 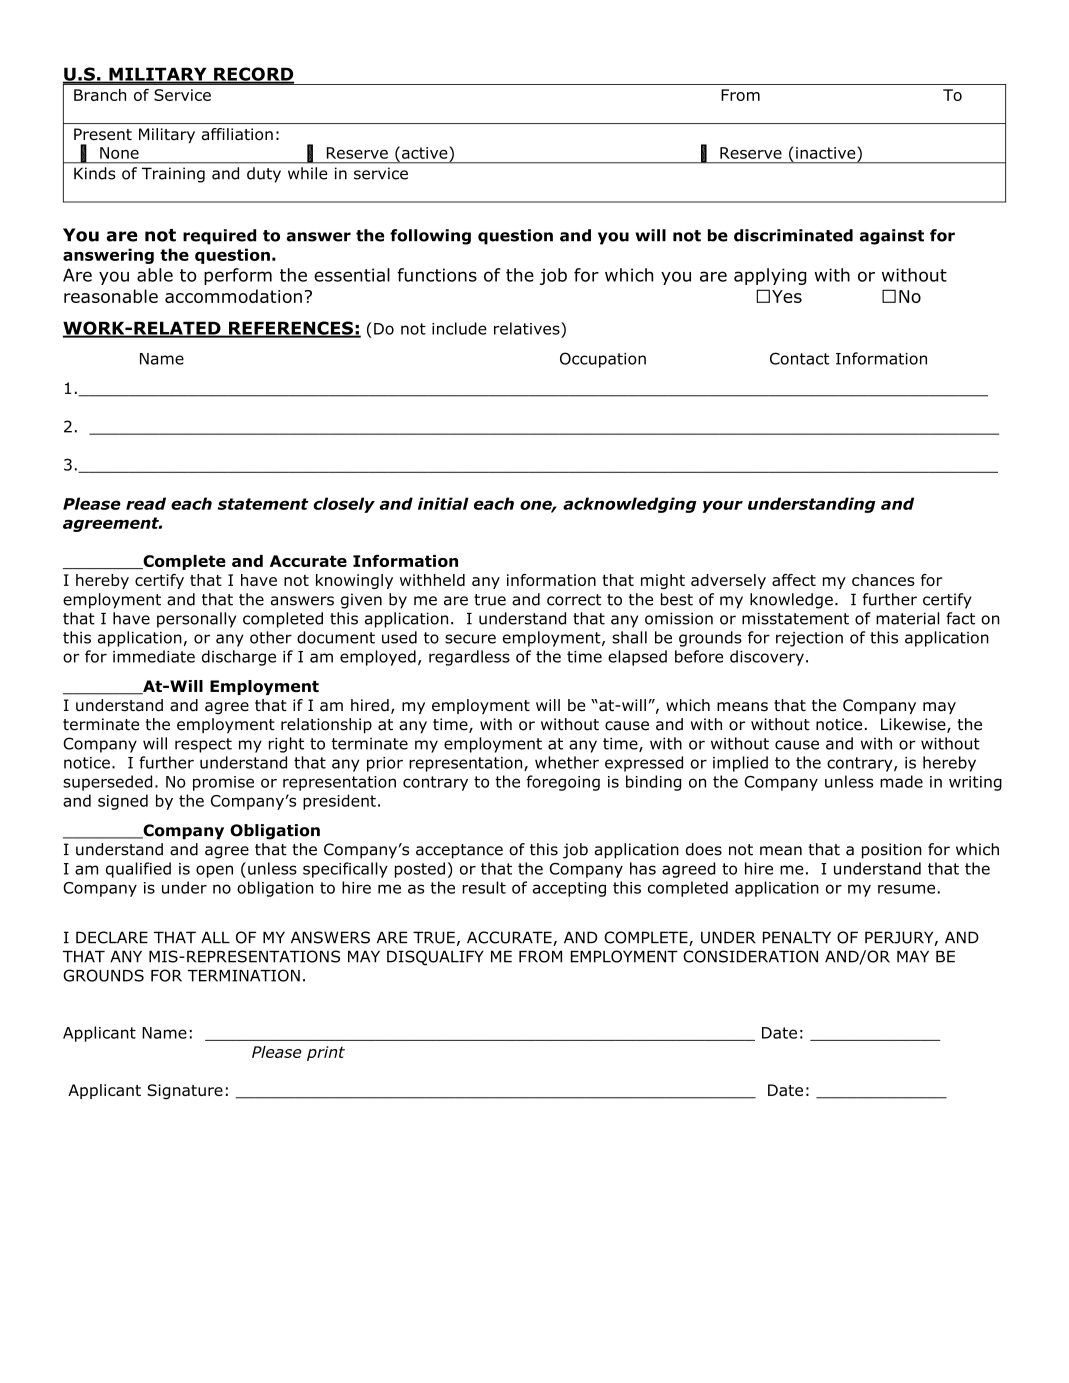 I want to click on CONSIDERATION, so click(x=750, y=956).
